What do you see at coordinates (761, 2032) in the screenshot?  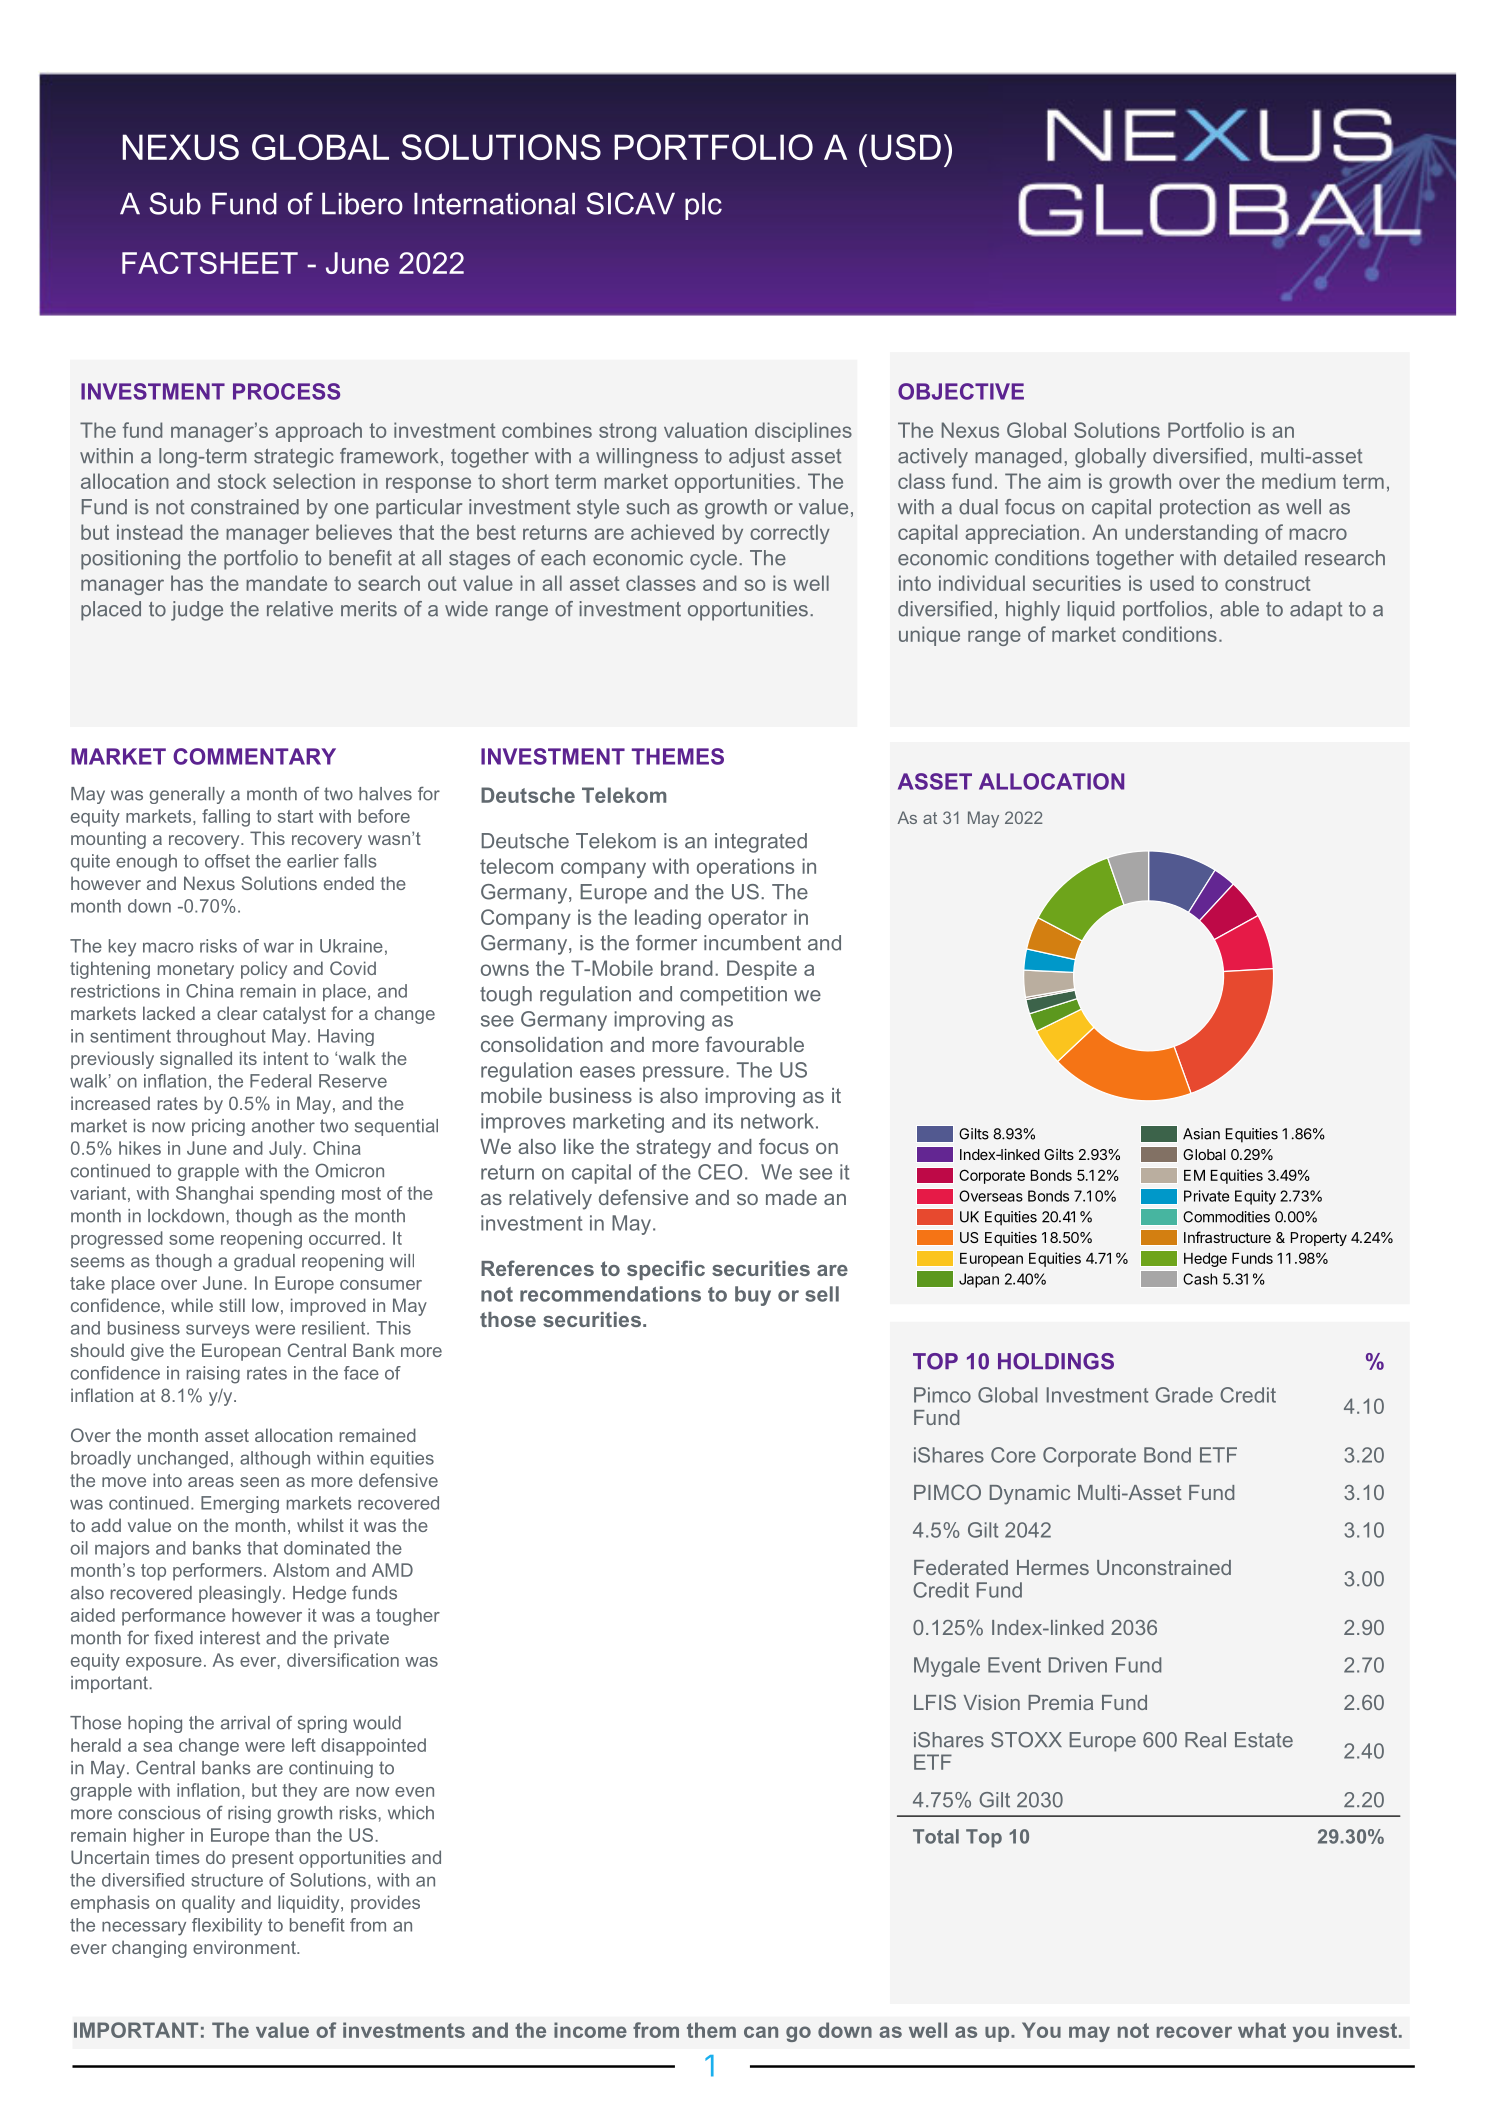 I see `can` at bounding box center [761, 2032].
